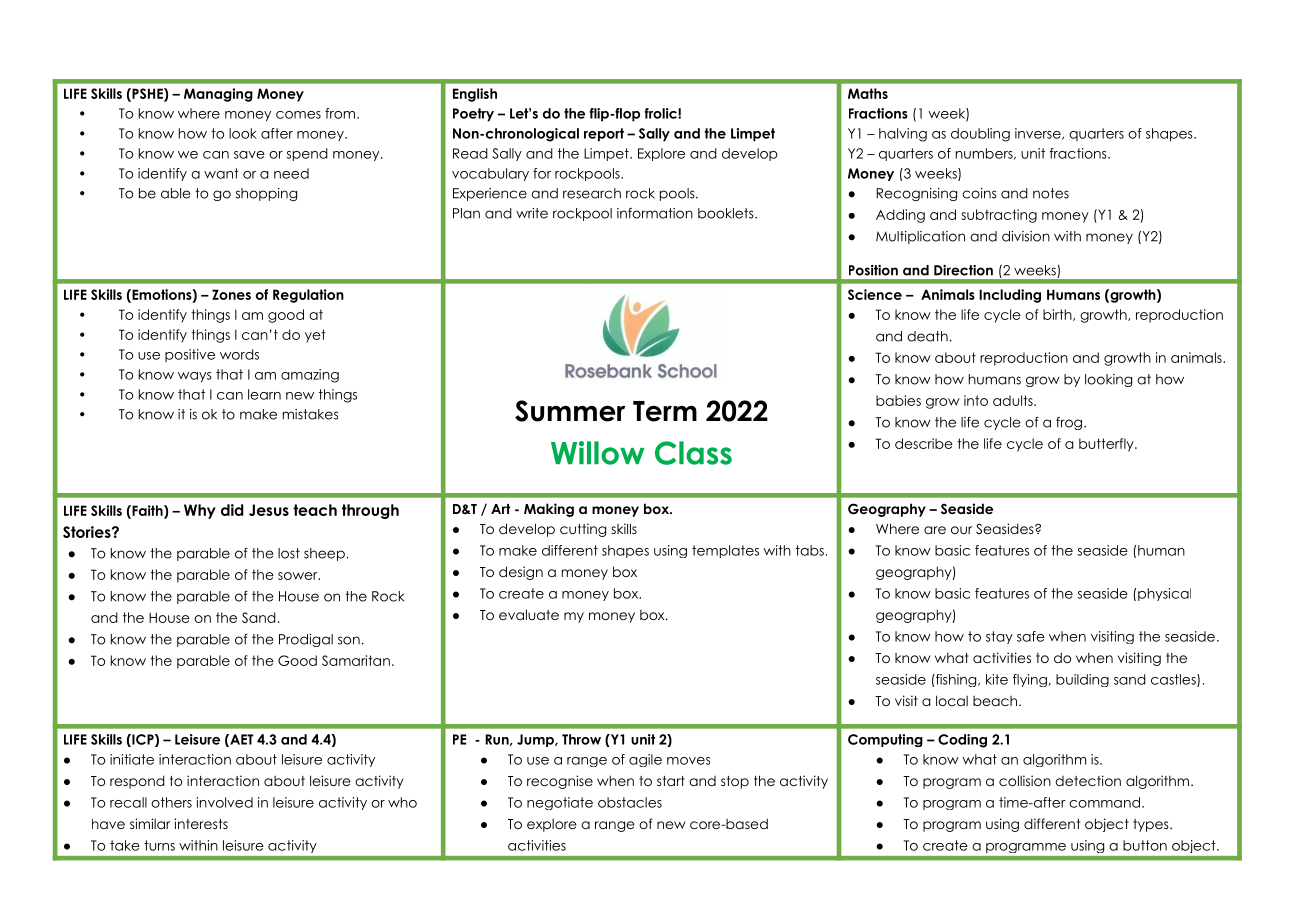 This document has height=924, width=1307. What do you see at coordinates (1104, 802) in the document?
I see `command` at bounding box center [1104, 802].
